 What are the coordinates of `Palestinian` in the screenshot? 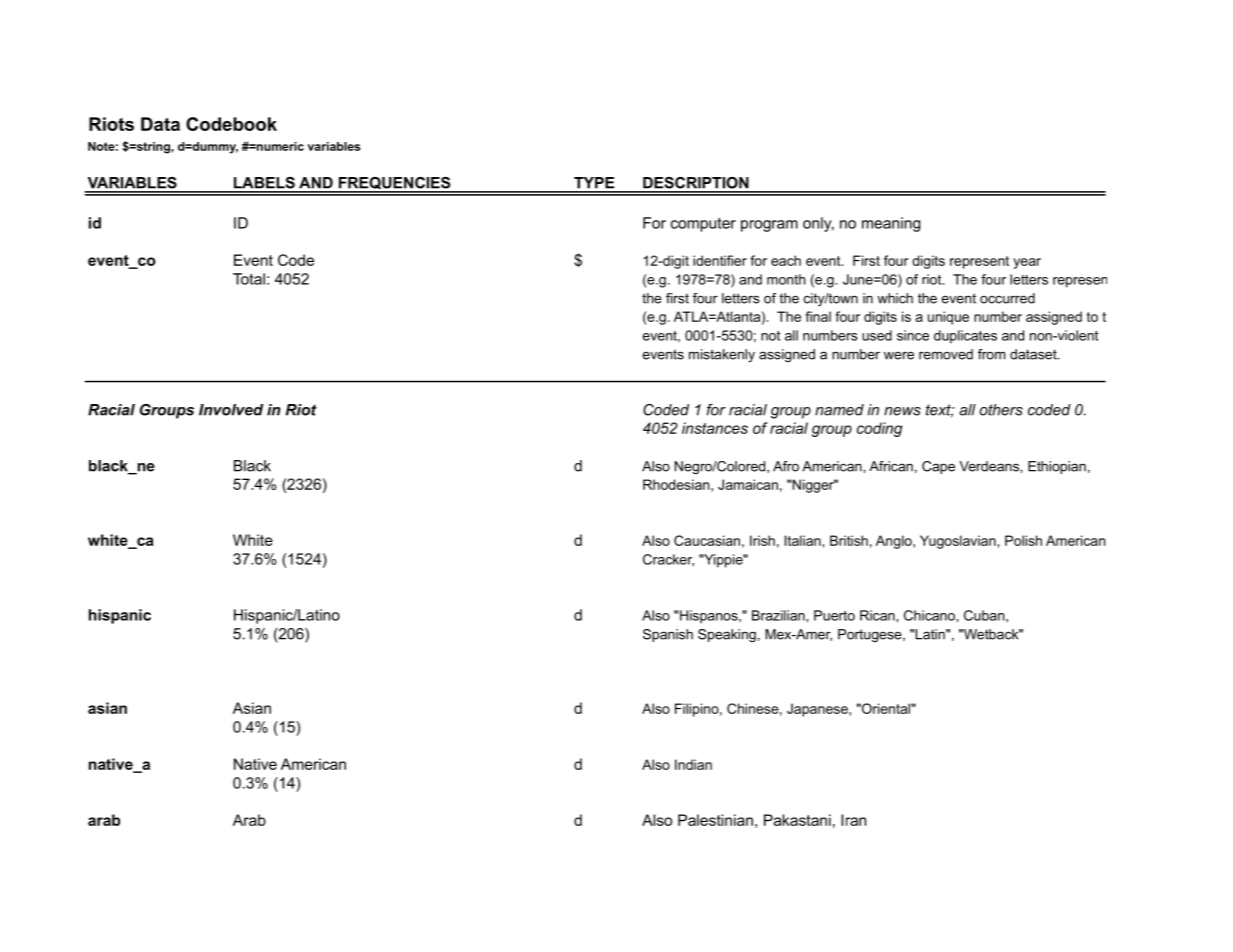 It's located at (715, 820).
